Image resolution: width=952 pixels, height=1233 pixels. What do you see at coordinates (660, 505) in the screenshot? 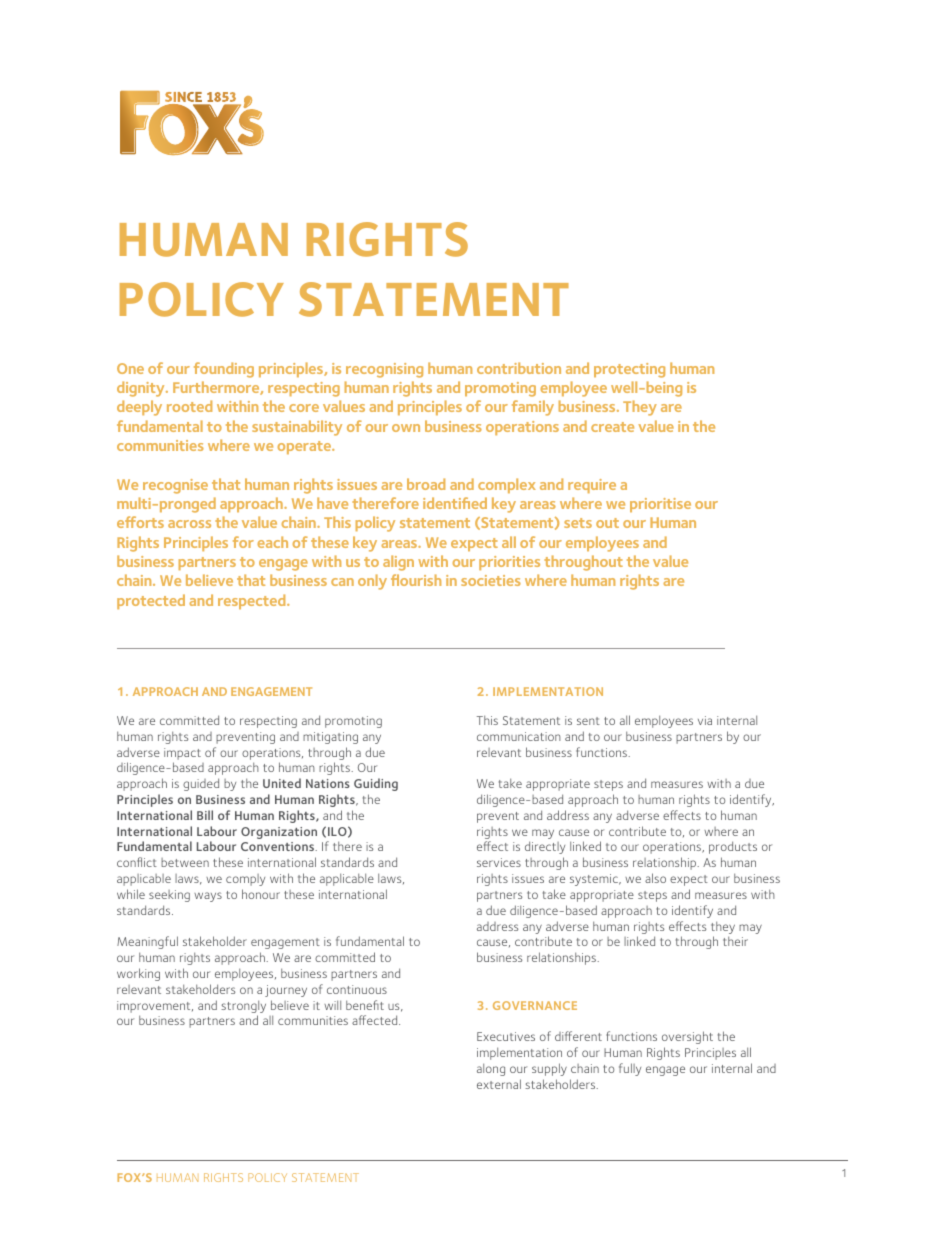
I see `prioritise` at bounding box center [660, 505].
